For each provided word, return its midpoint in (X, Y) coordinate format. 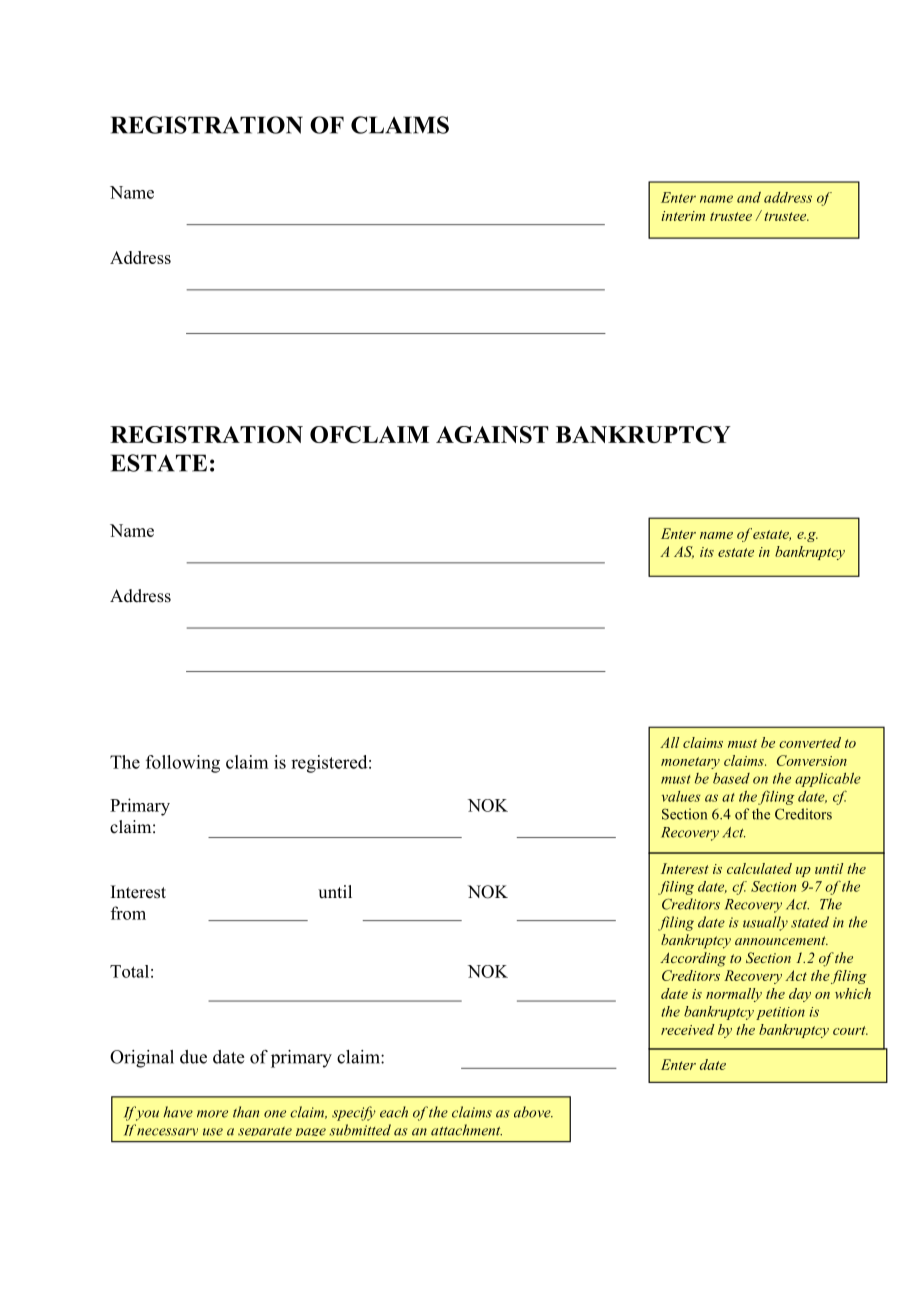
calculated (759, 868)
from (128, 913)
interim (683, 216)
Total (129, 971)
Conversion (812, 760)
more (212, 1114)
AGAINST (492, 434)
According (693, 959)
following (183, 764)
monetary (690, 763)
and (749, 197)
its (707, 552)
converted (810, 742)
